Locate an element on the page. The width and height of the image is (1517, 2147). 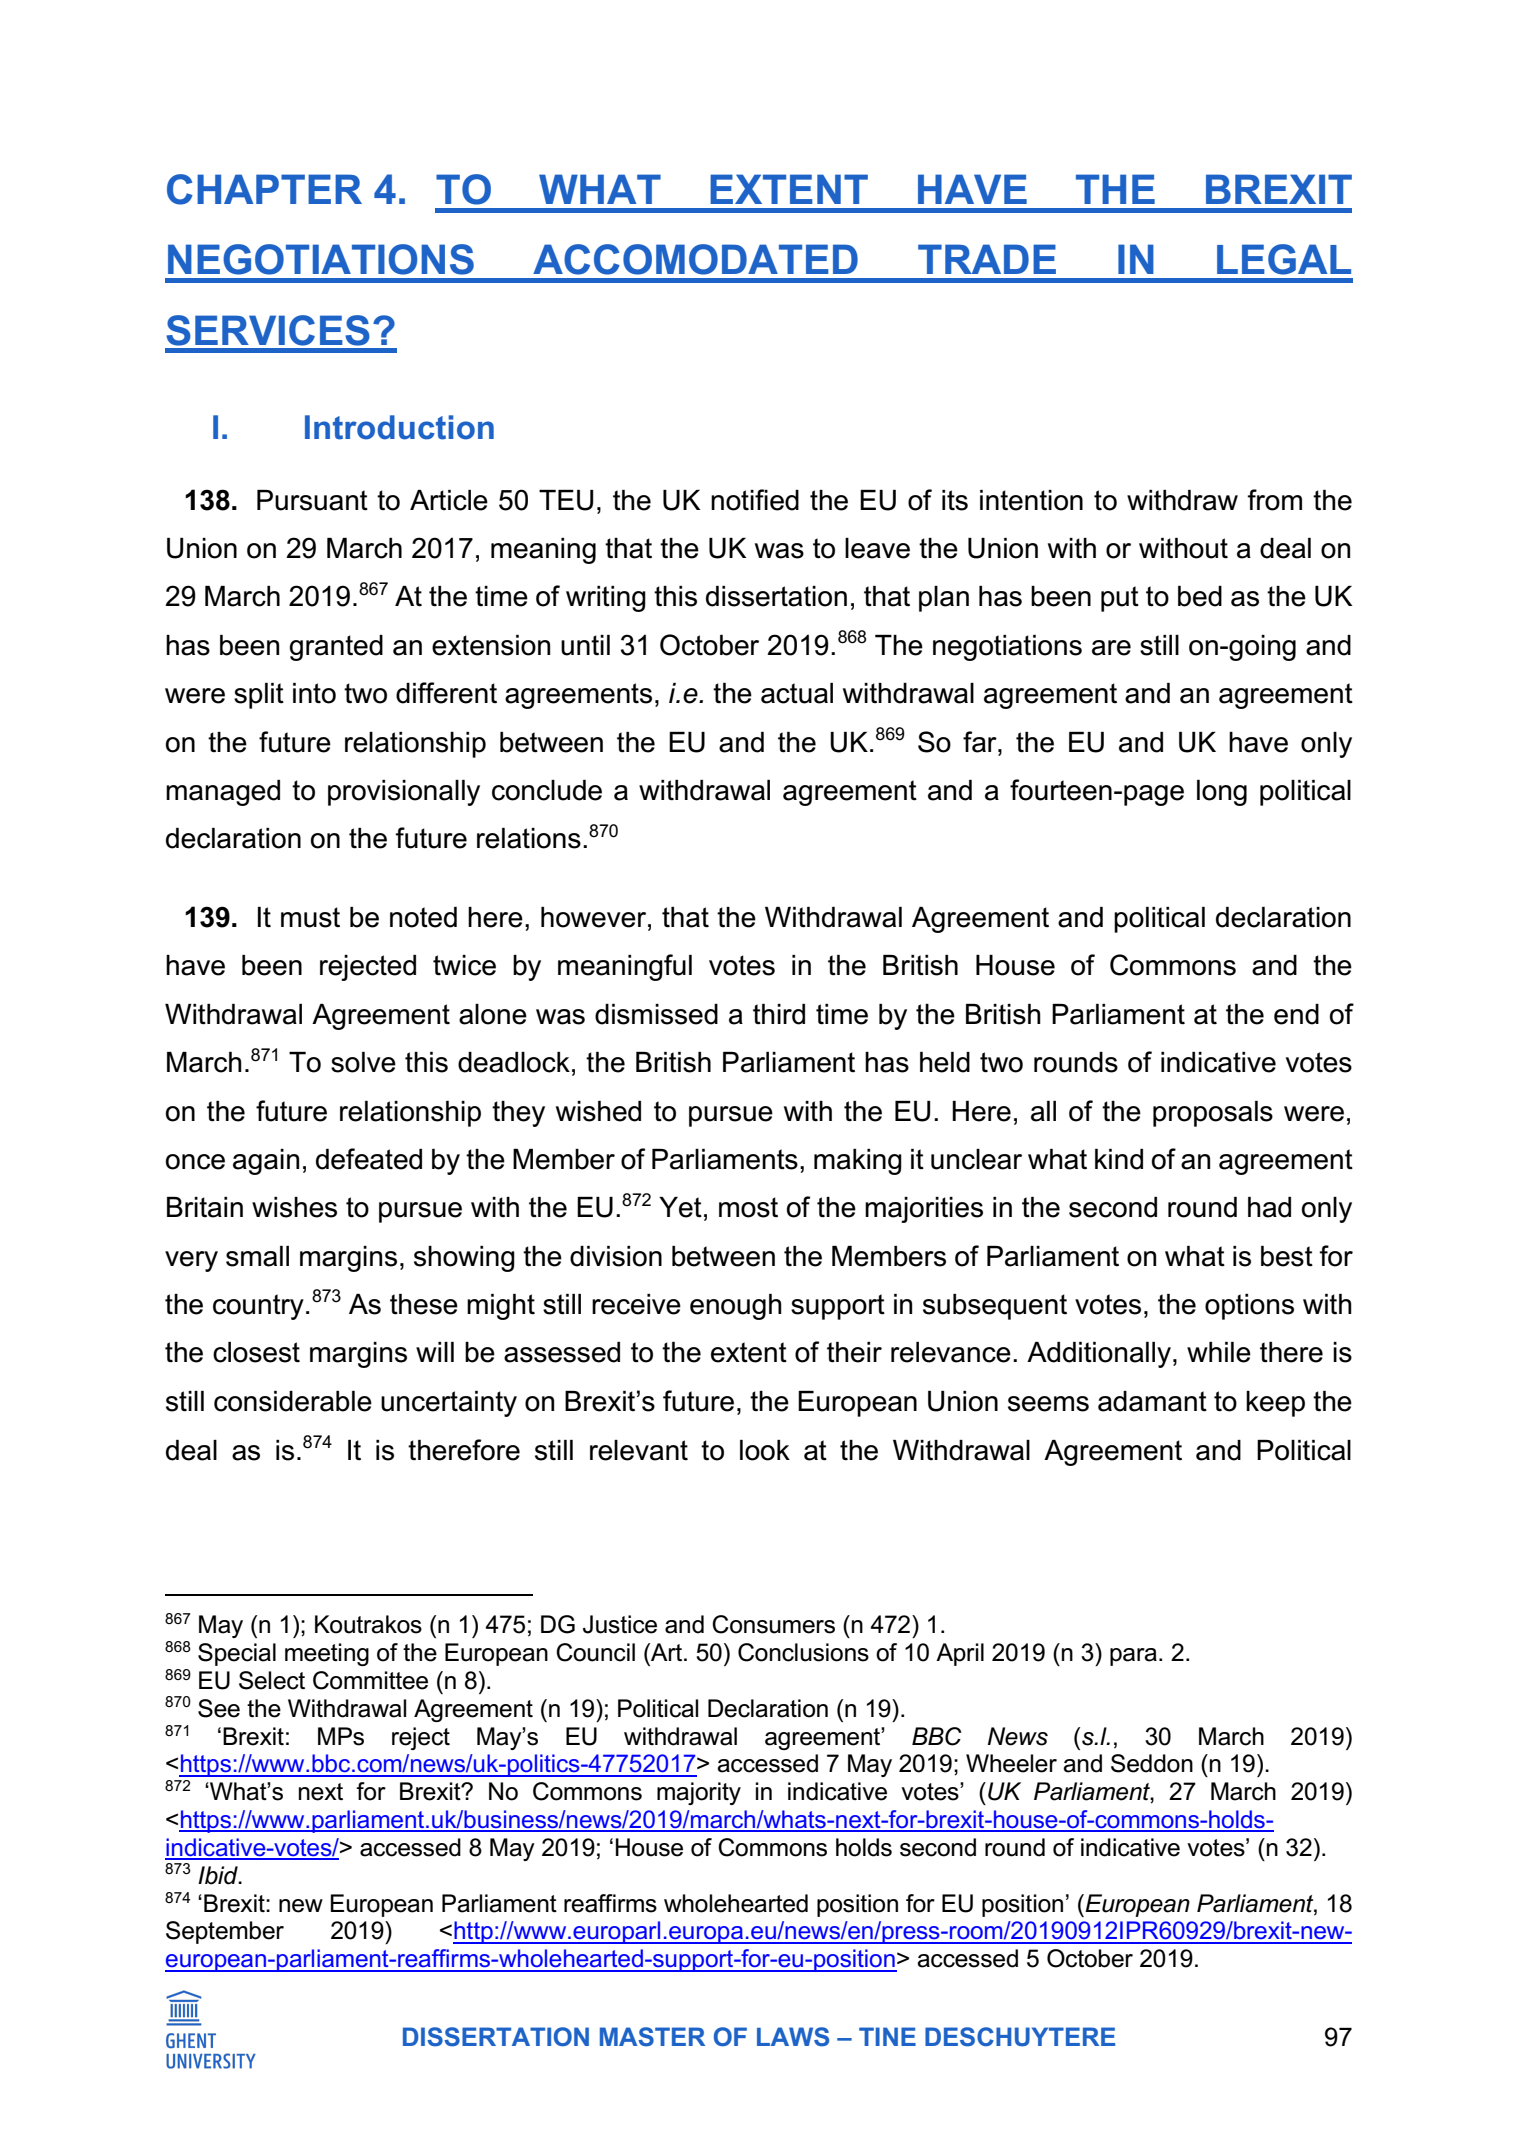
LEGAL is located at coordinates (1284, 259).
